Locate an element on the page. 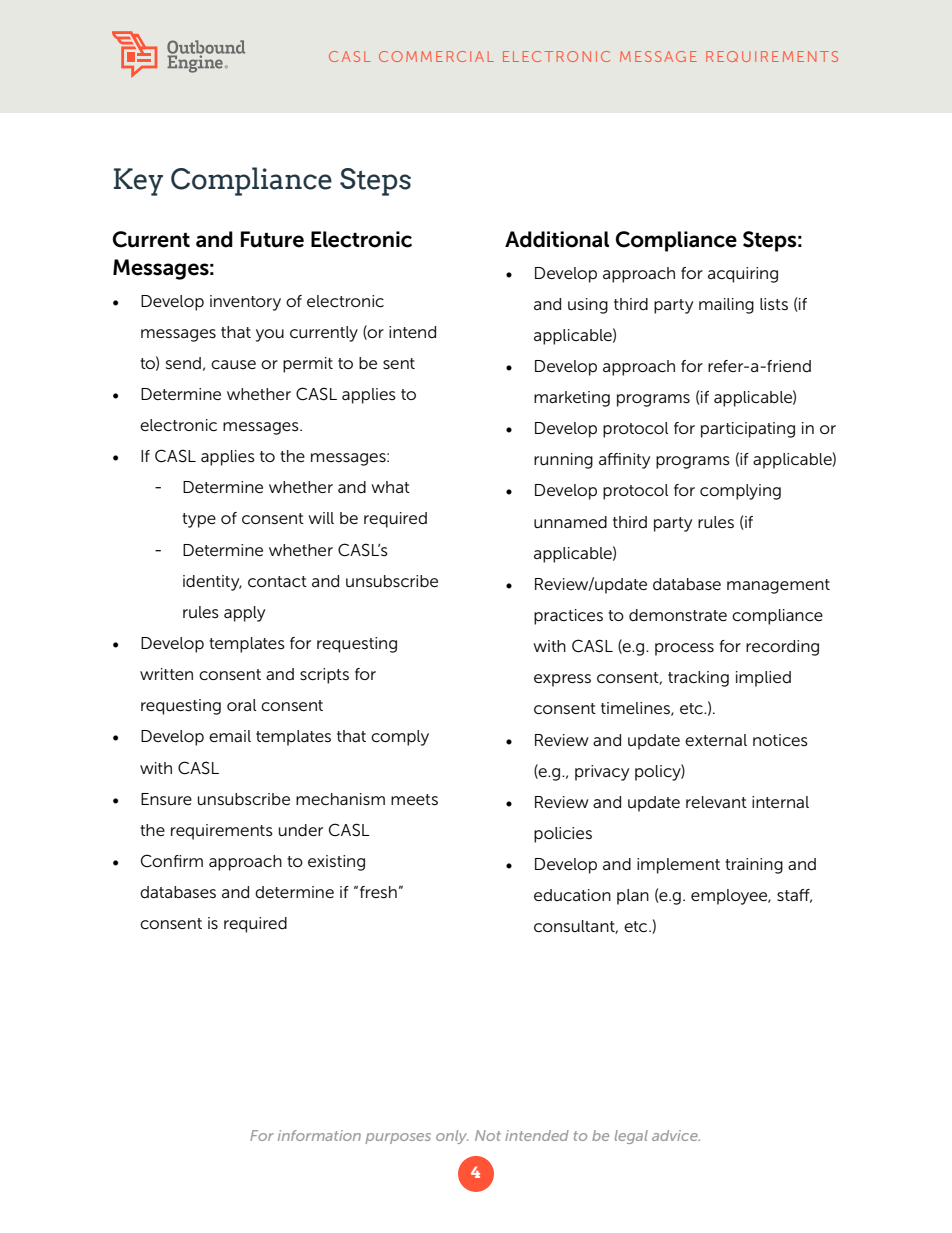 This document has height=1233, width=952. type is located at coordinates (199, 520).
